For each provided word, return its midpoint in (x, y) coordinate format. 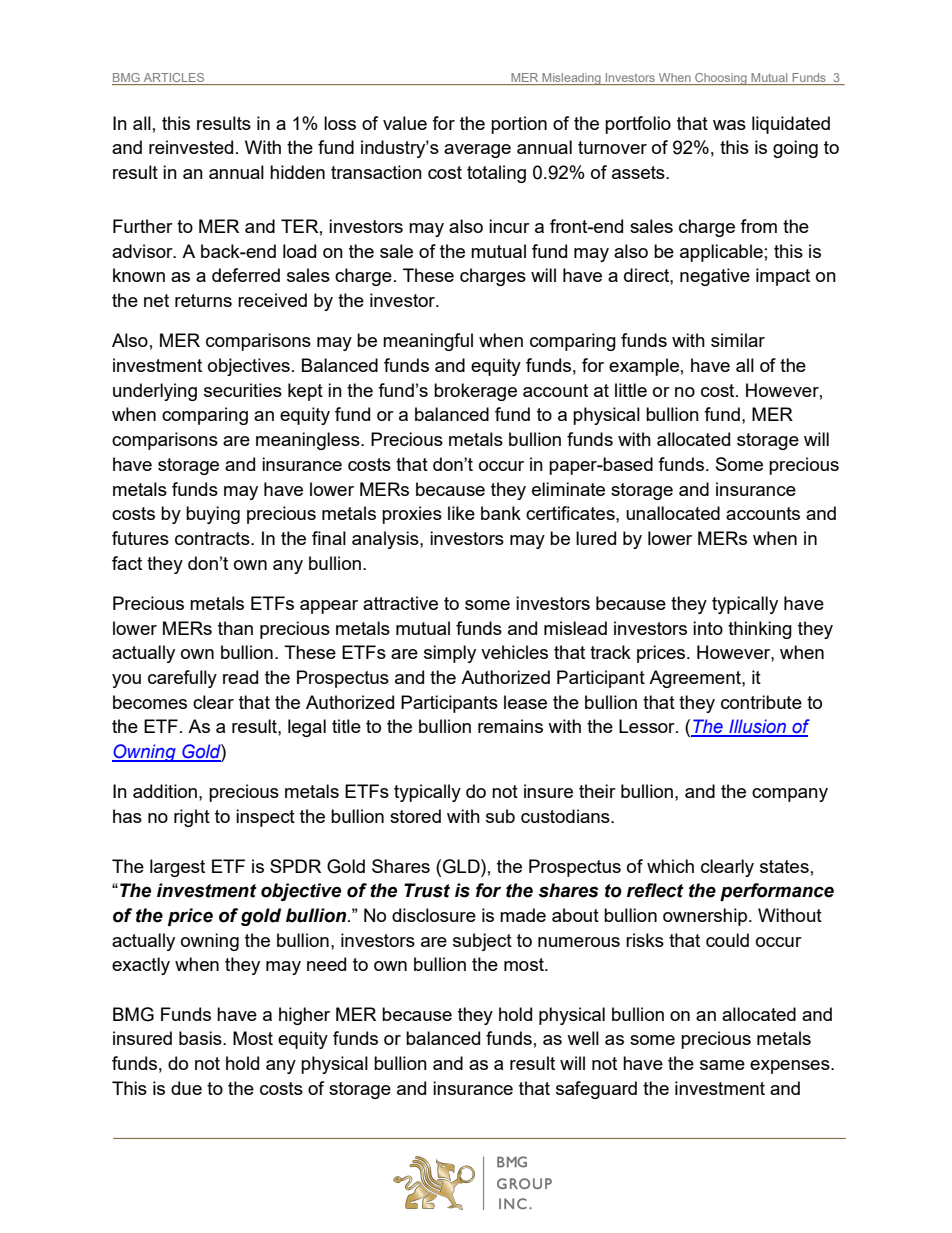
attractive (400, 603)
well (583, 1038)
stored (415, 816)
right (192, 818)
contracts (213, 538)
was (729, 125)
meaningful (428, 342)
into (708, 628)
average (477, 151)
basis (201, 1038)
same (722, 1065)
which (670, 866)
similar (738, 340)
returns (203, 300)
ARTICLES (174, 79)
